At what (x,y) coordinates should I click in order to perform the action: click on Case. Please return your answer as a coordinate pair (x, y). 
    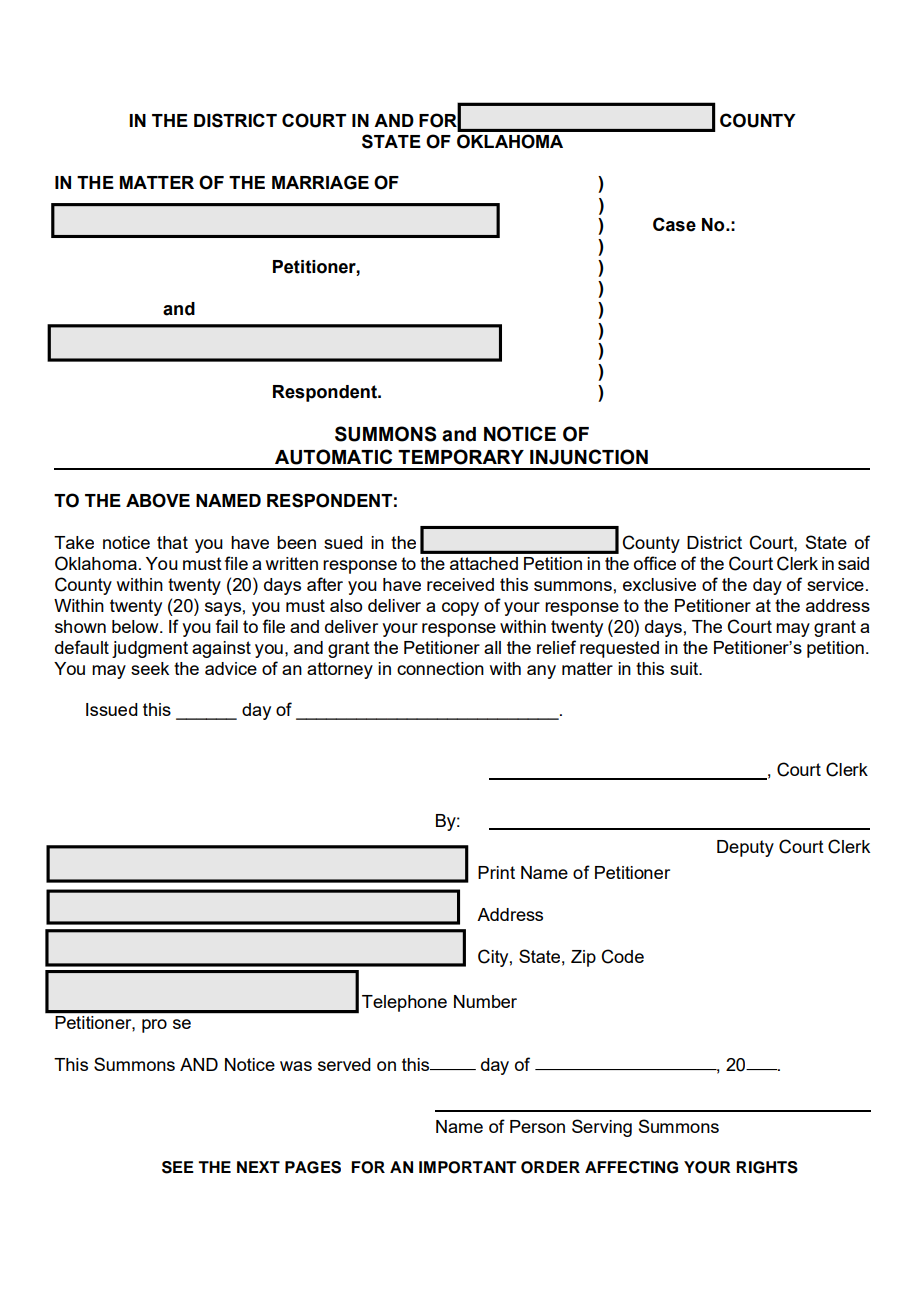
    Looking at the image, I should click on (674, 224).
